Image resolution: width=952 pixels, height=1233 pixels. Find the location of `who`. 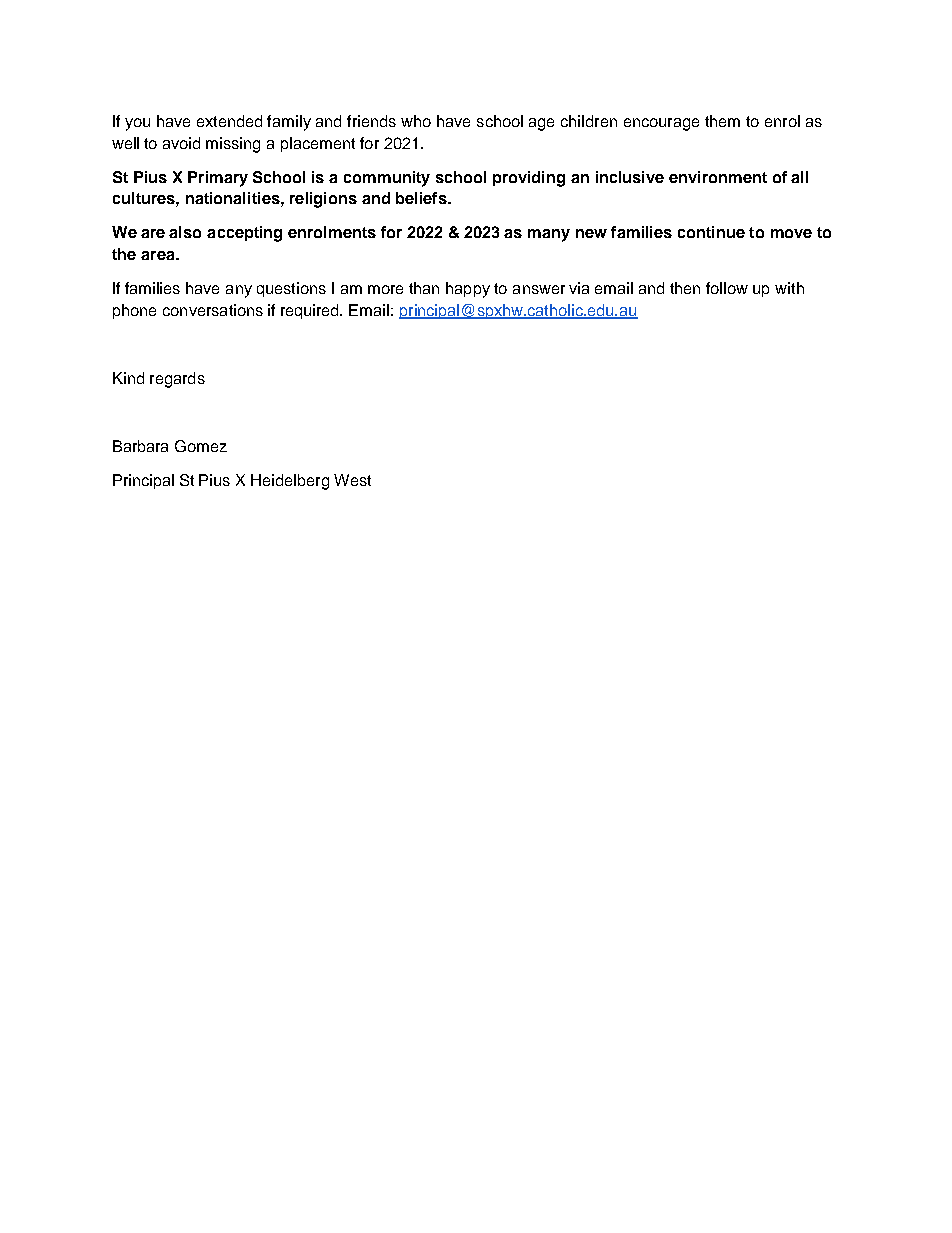

who is located at coordinates (416, 121).
